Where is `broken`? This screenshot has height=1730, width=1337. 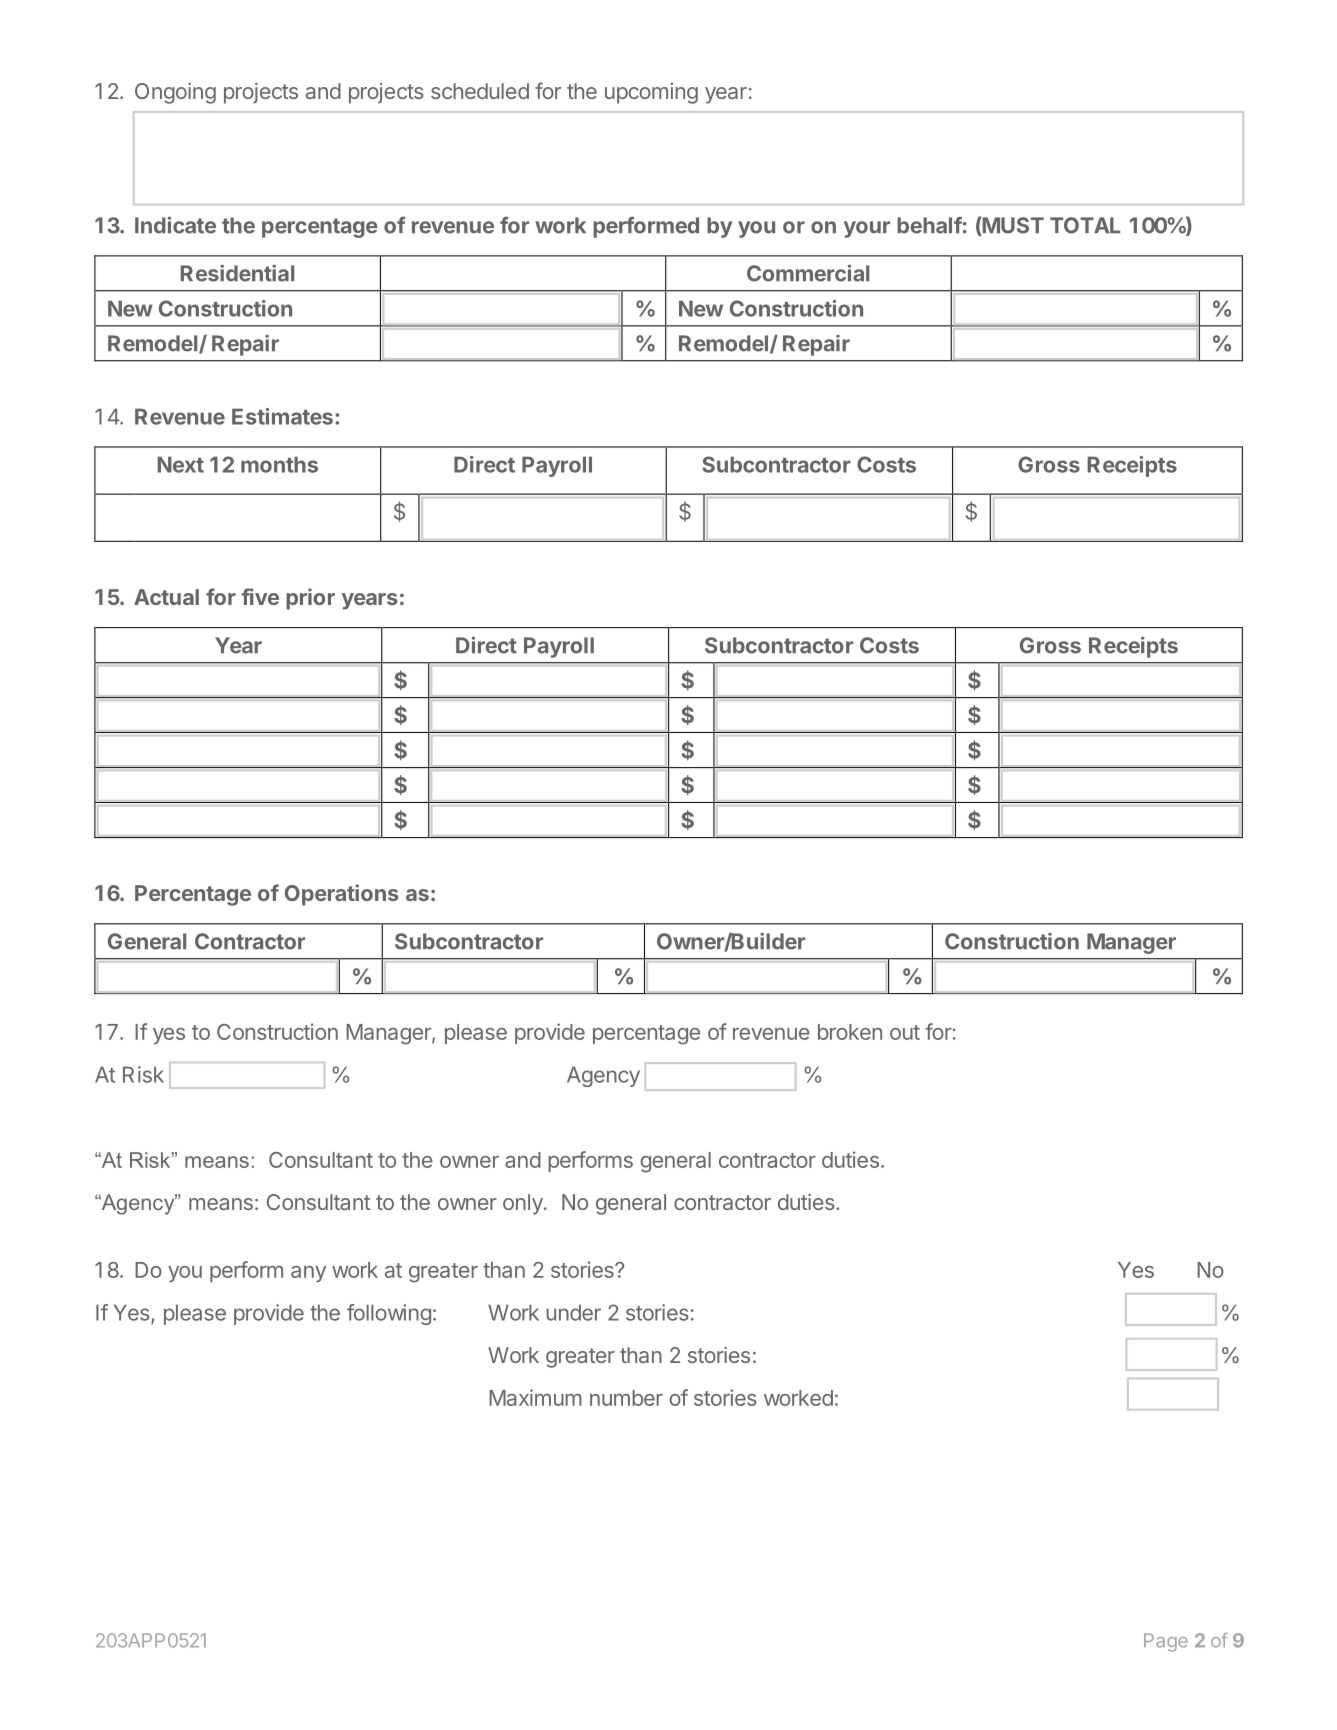
broken is located at coordinates (850, 1032).
